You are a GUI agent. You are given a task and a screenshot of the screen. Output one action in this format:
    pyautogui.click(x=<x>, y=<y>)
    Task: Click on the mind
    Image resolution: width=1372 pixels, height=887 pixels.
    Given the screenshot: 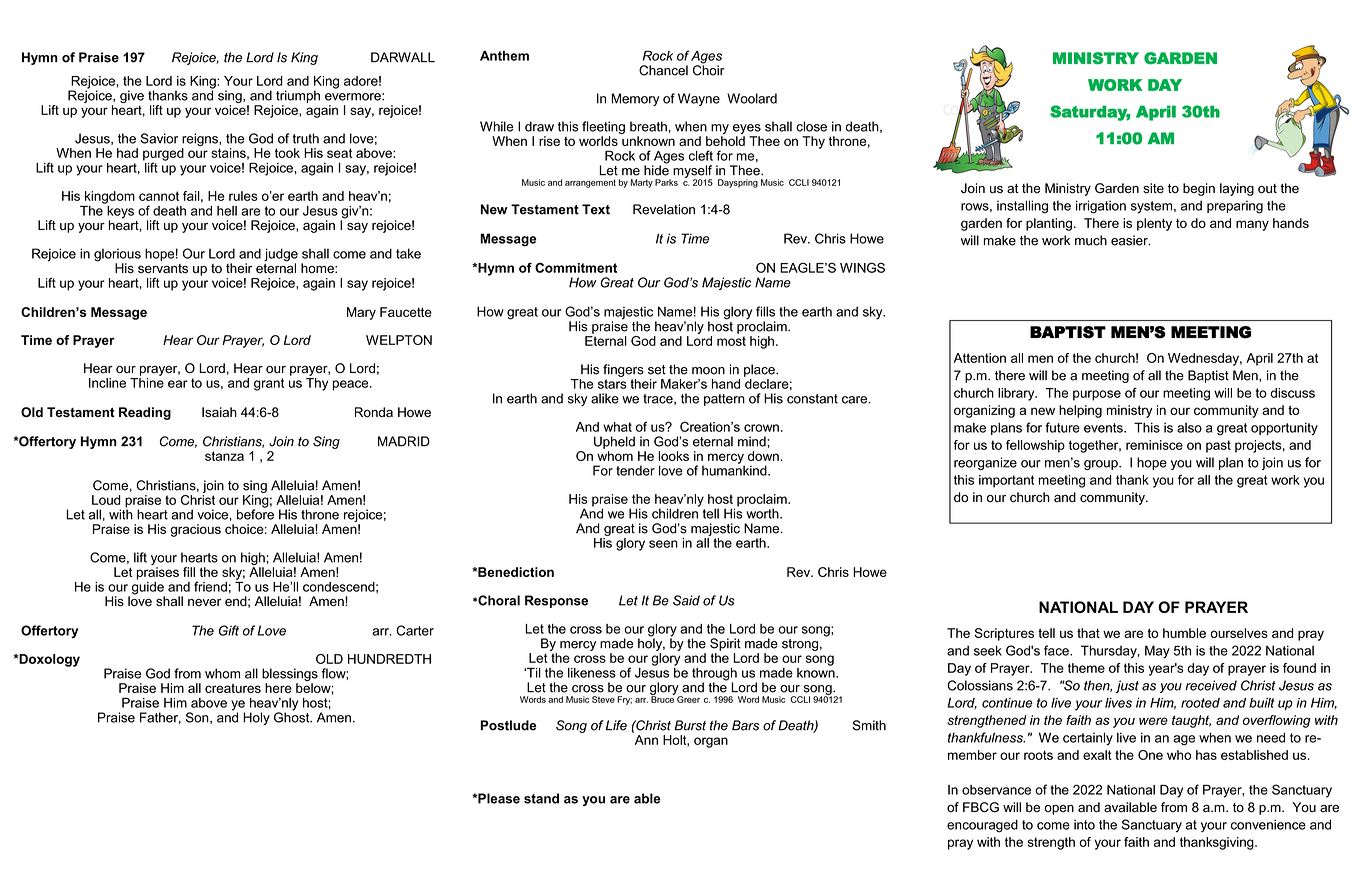 What is the action you would take?
    pyautogui.click(x=753, y=441)
